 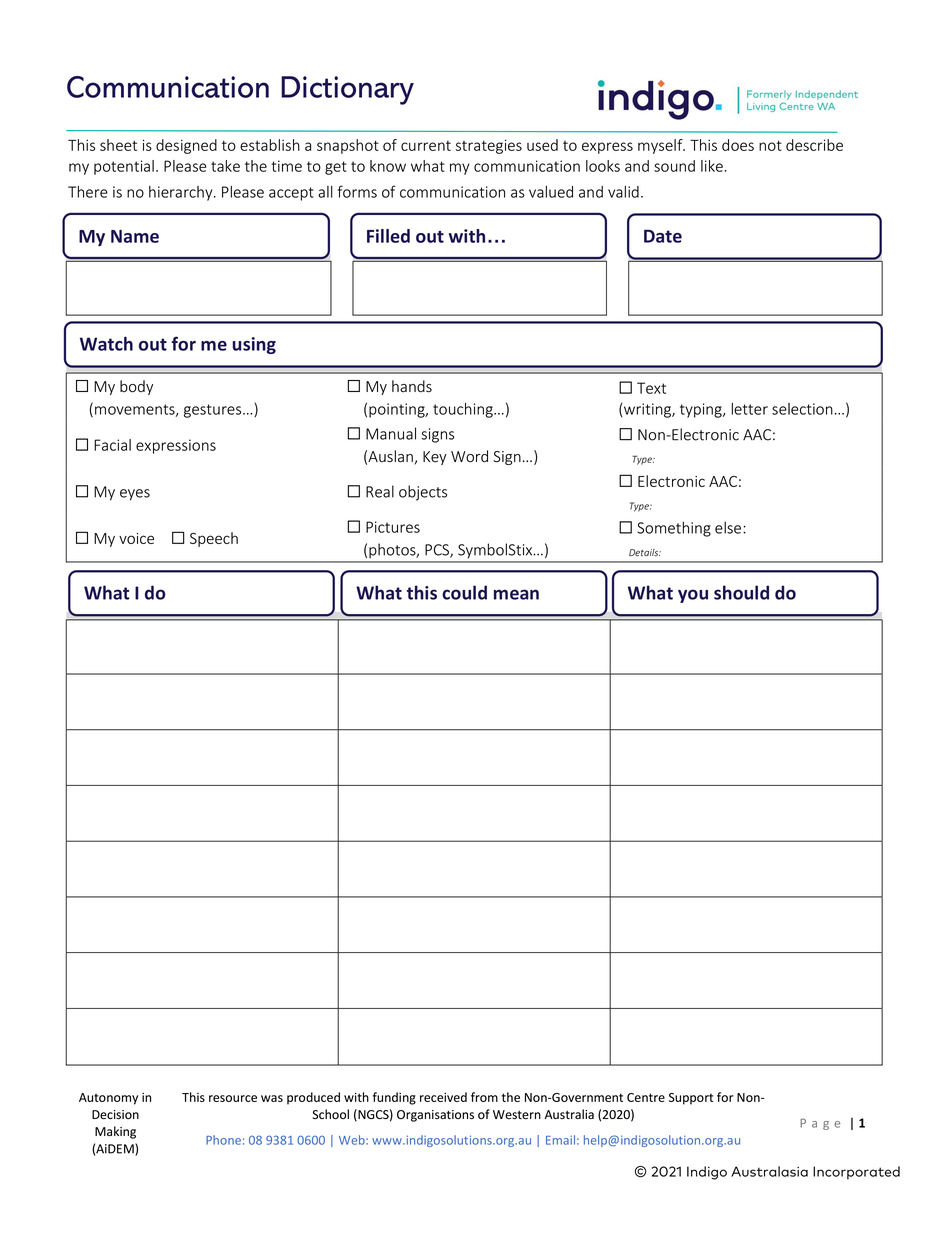 What do you see at coordinates (412, 386) in the page?
I see `hands` at bounding box center [412, 386].
